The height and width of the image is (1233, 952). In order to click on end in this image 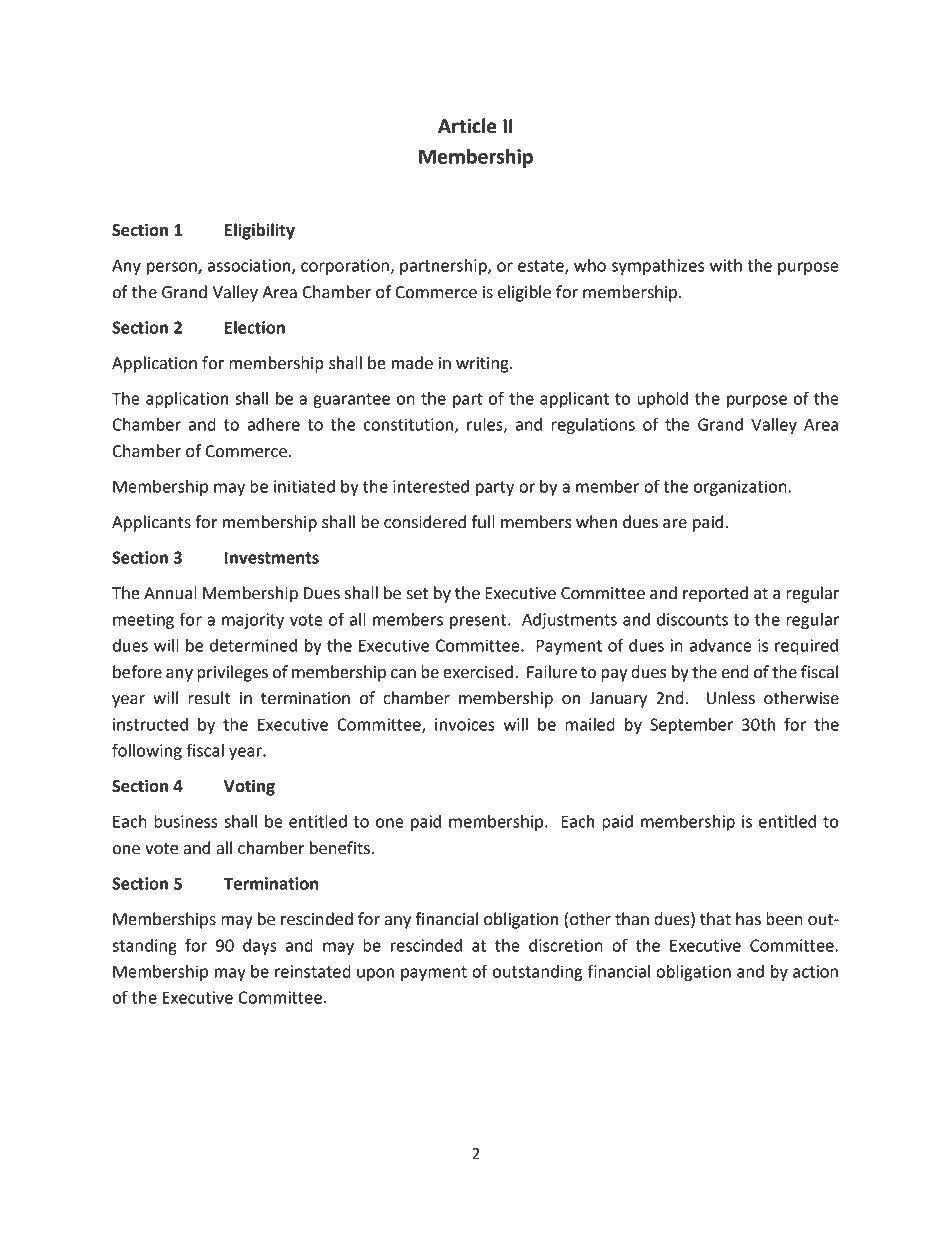, I will do `click(735, 672)`.
